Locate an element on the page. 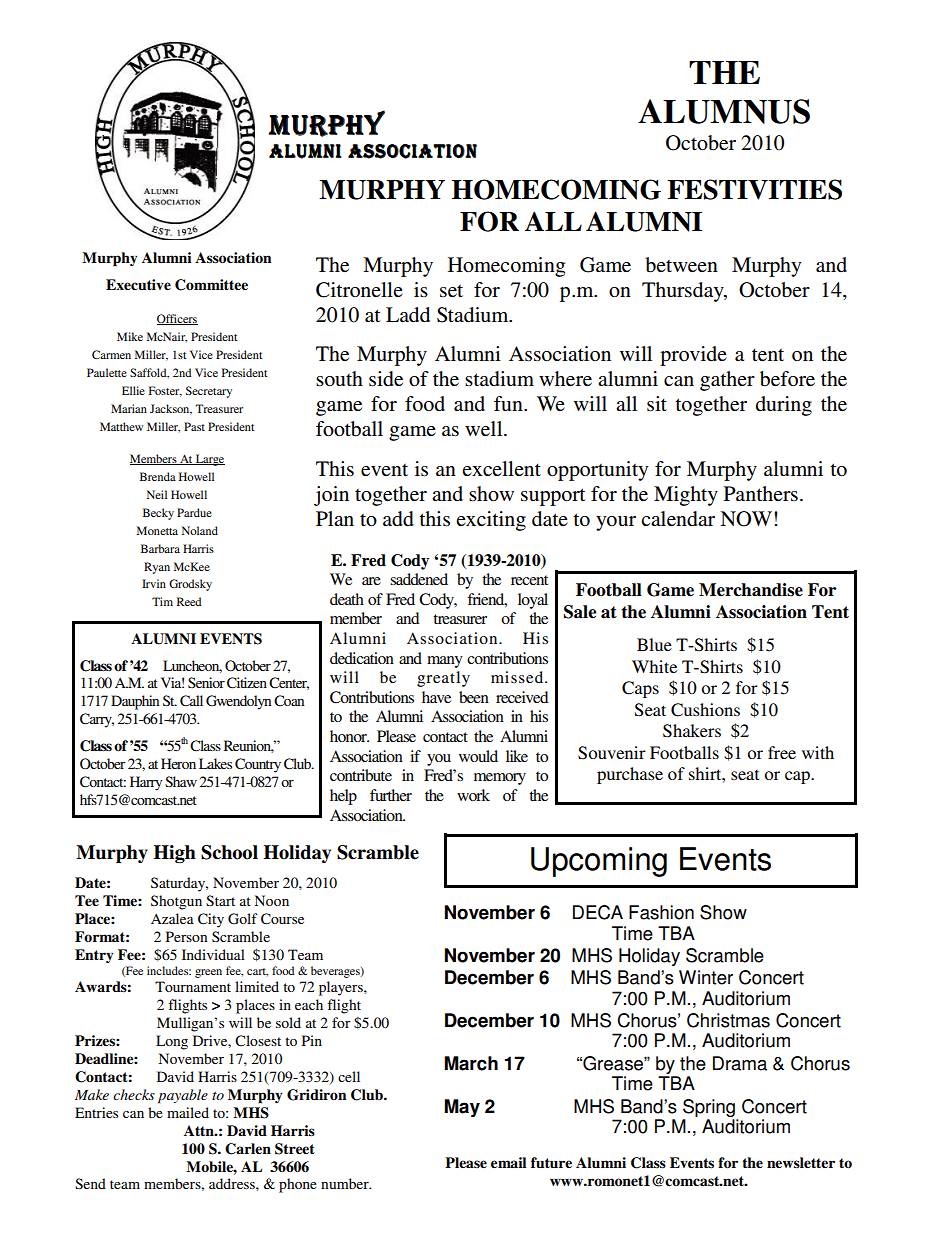 The image size is (952, 1233). work is located at coordinates (473, 795).
